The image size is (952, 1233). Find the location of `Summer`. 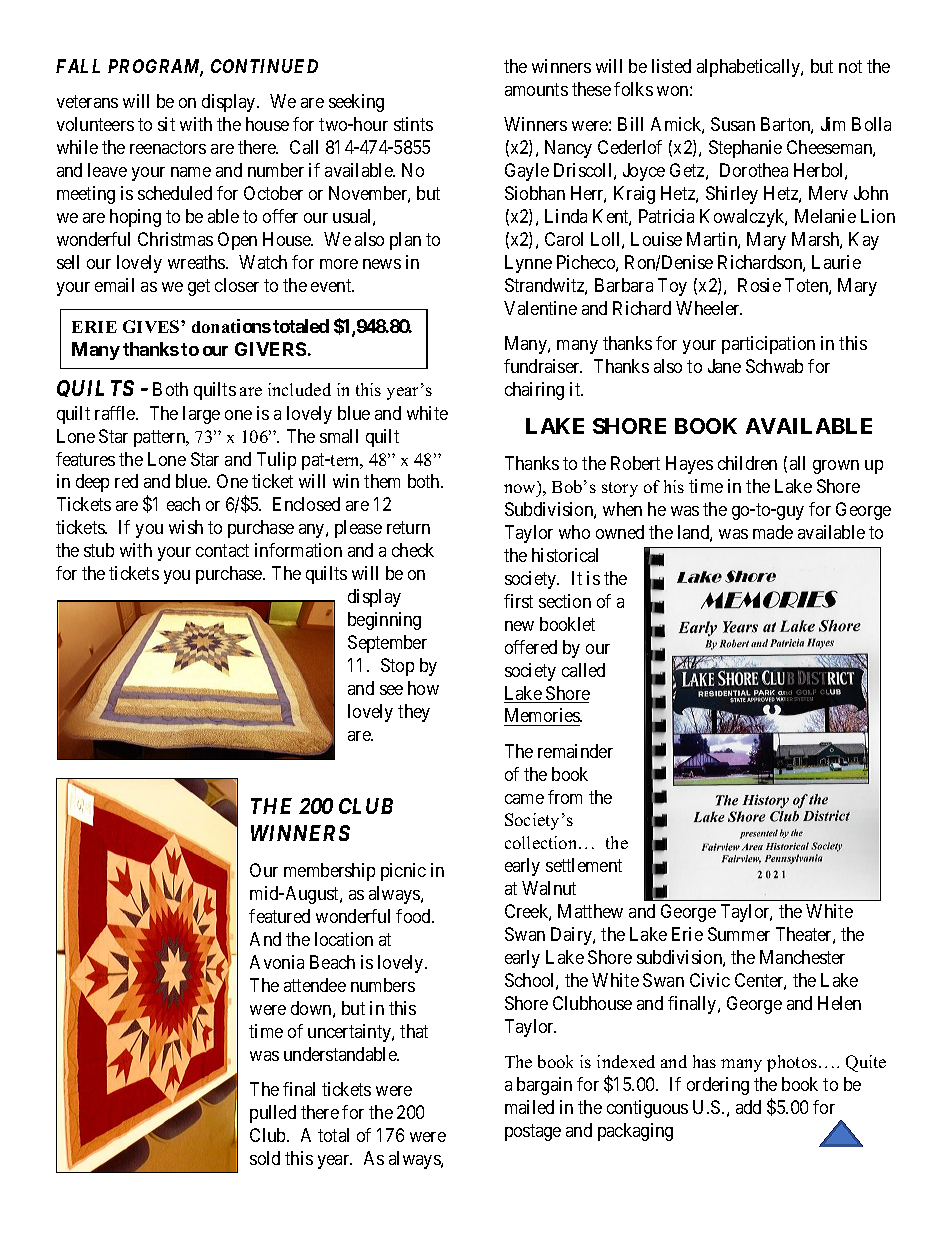

Summer is located at coordinates (739, 934).
